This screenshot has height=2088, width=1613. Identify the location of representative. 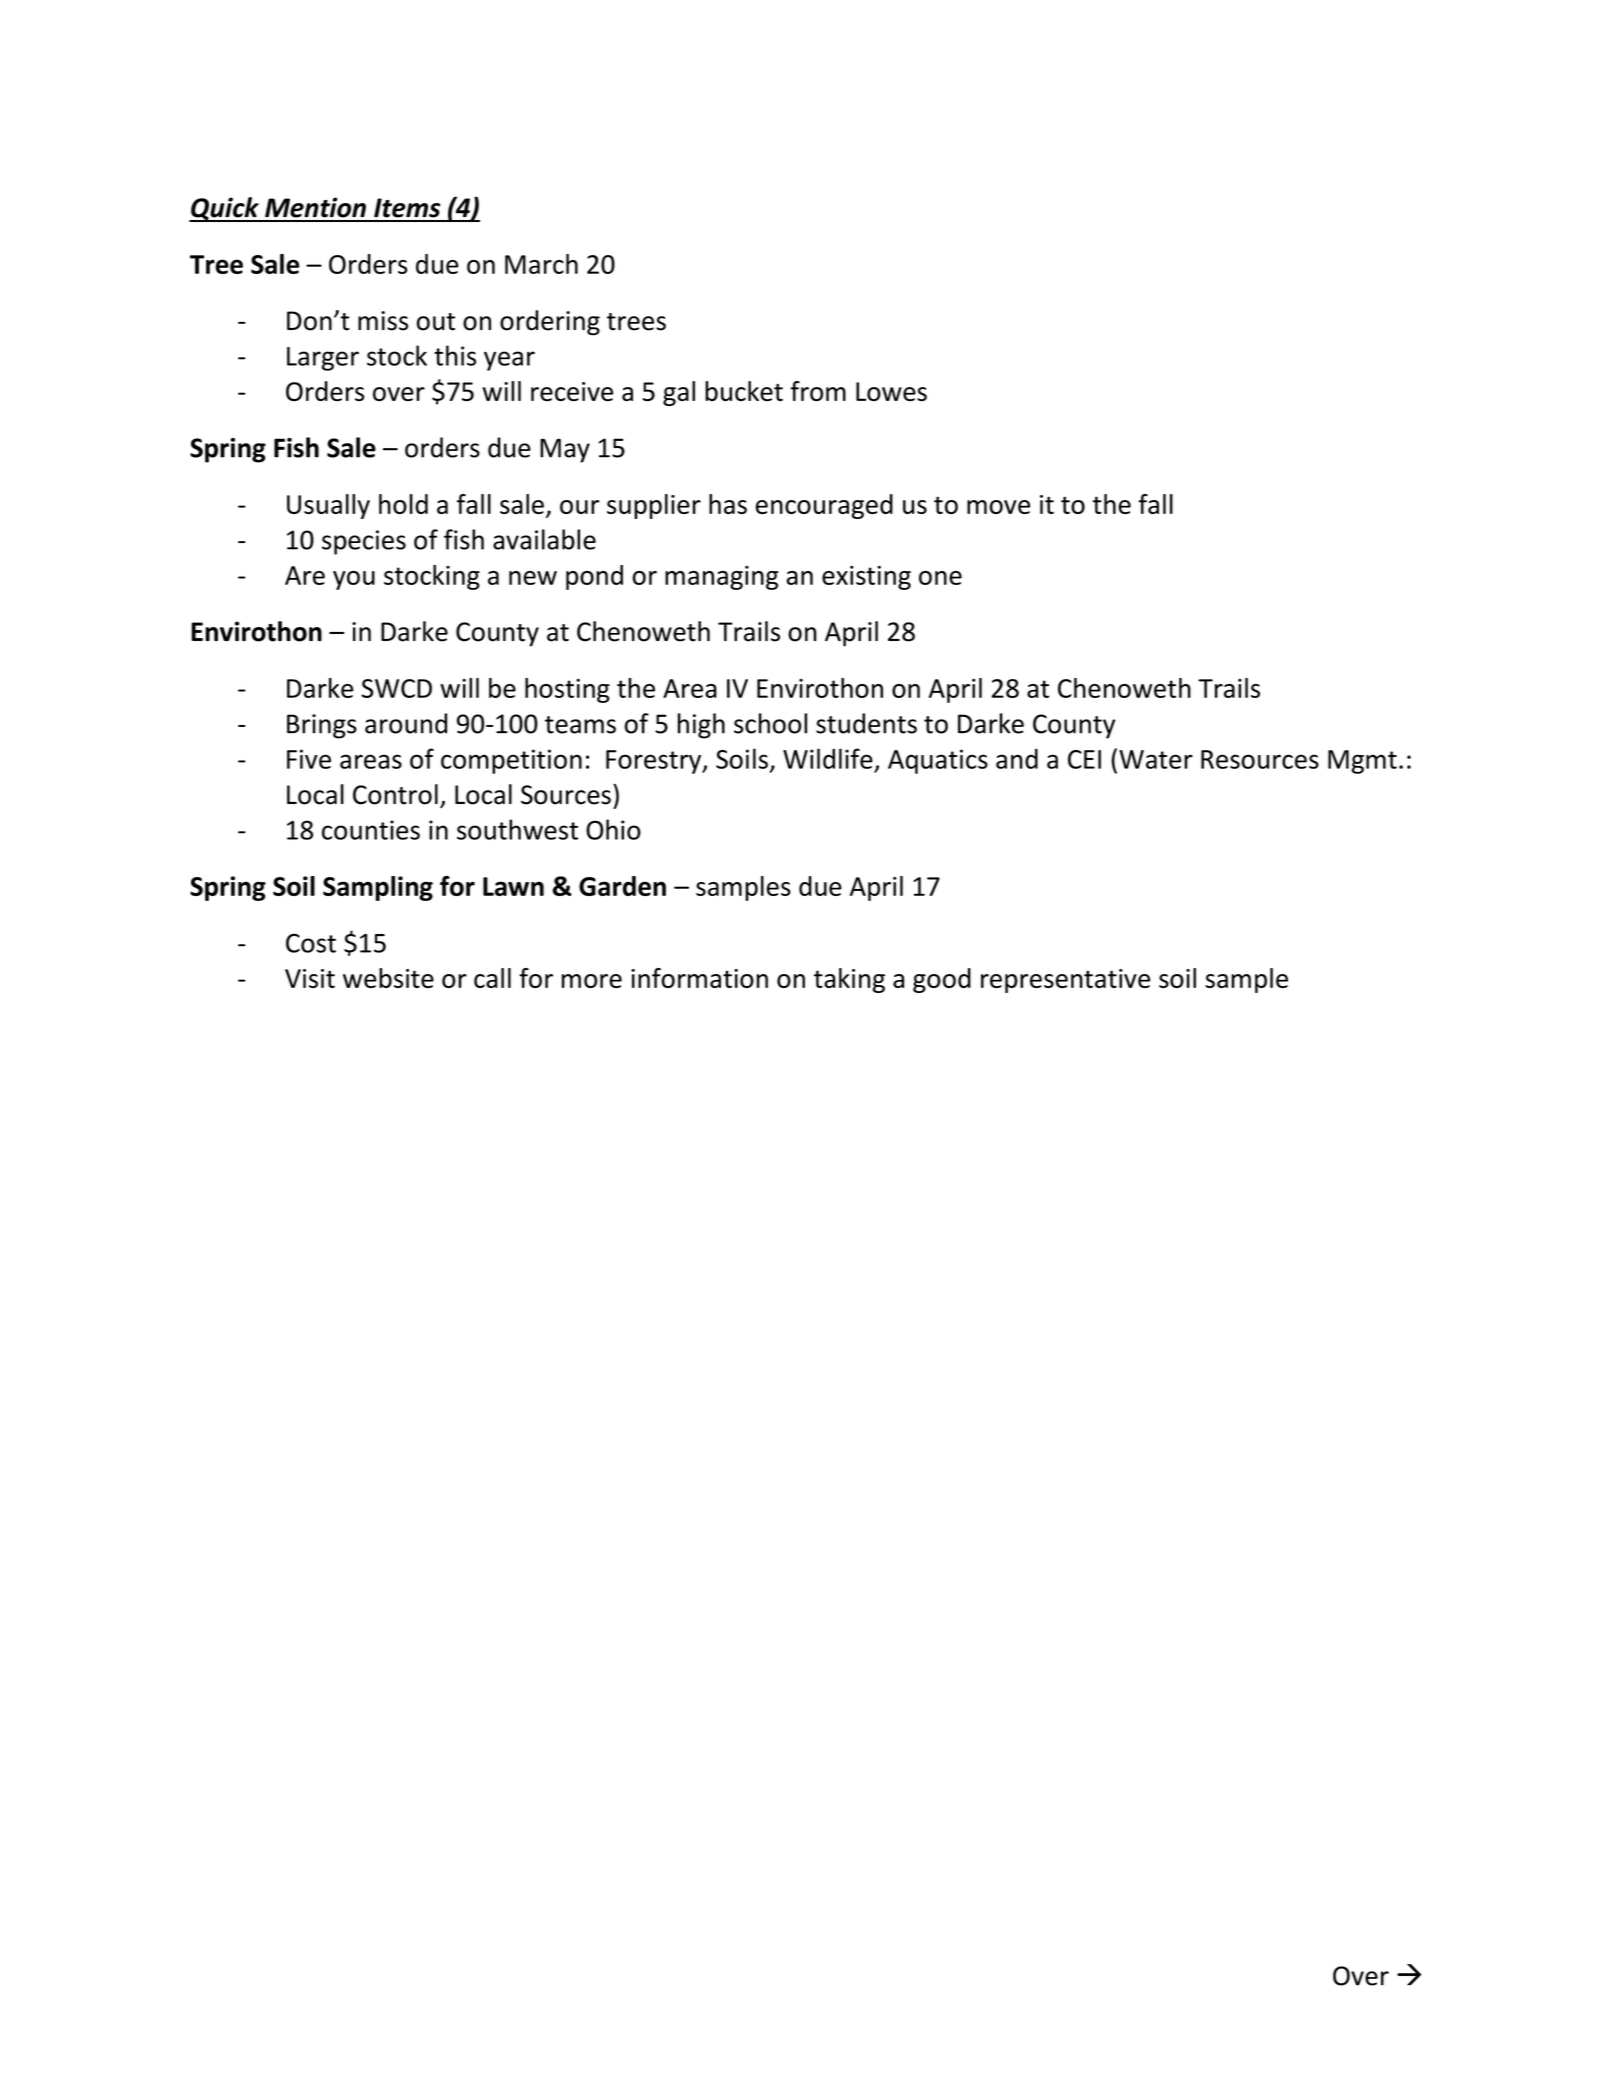
(1065, 981).
